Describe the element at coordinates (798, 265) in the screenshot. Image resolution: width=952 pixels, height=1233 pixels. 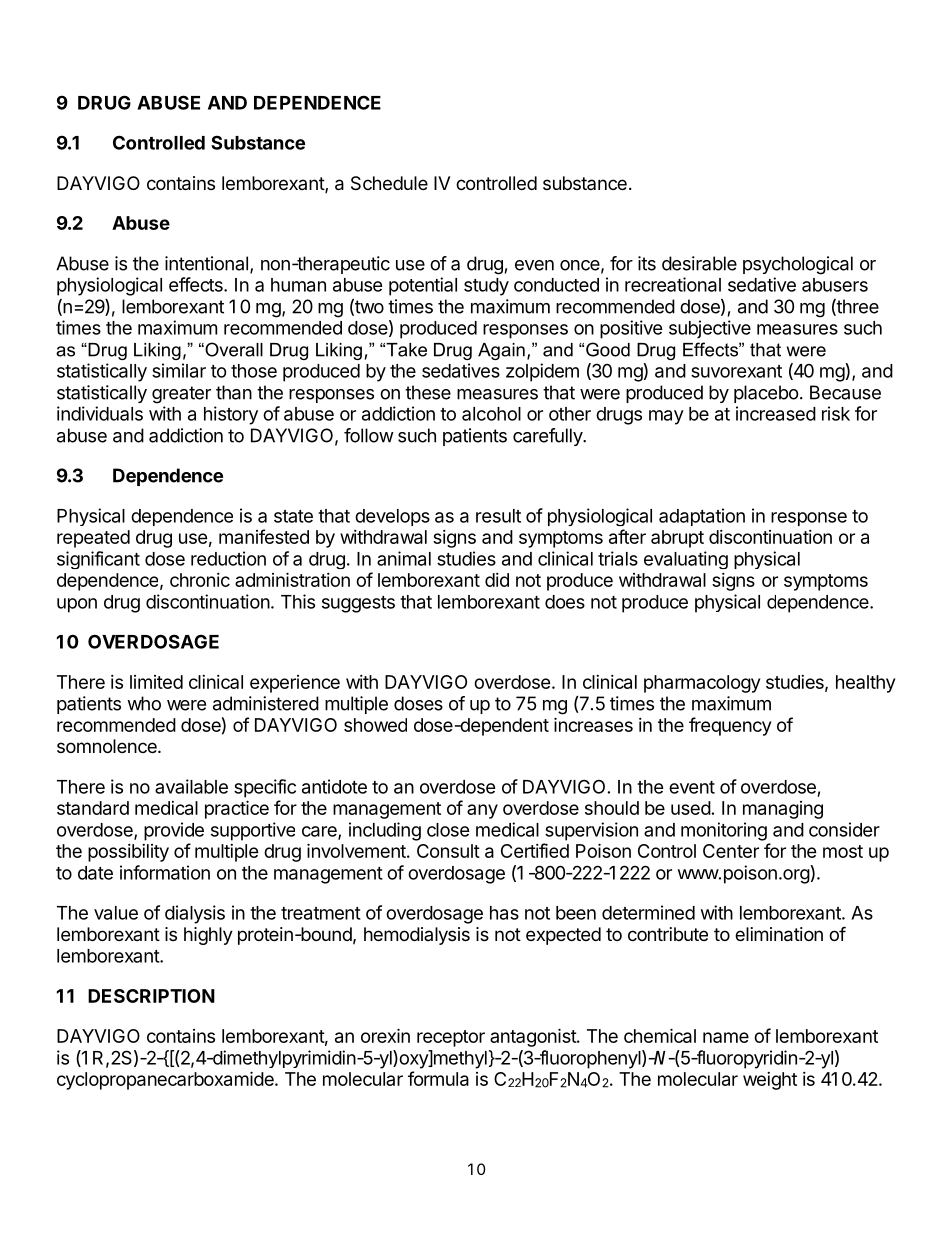
I see `psychological` at that location.
